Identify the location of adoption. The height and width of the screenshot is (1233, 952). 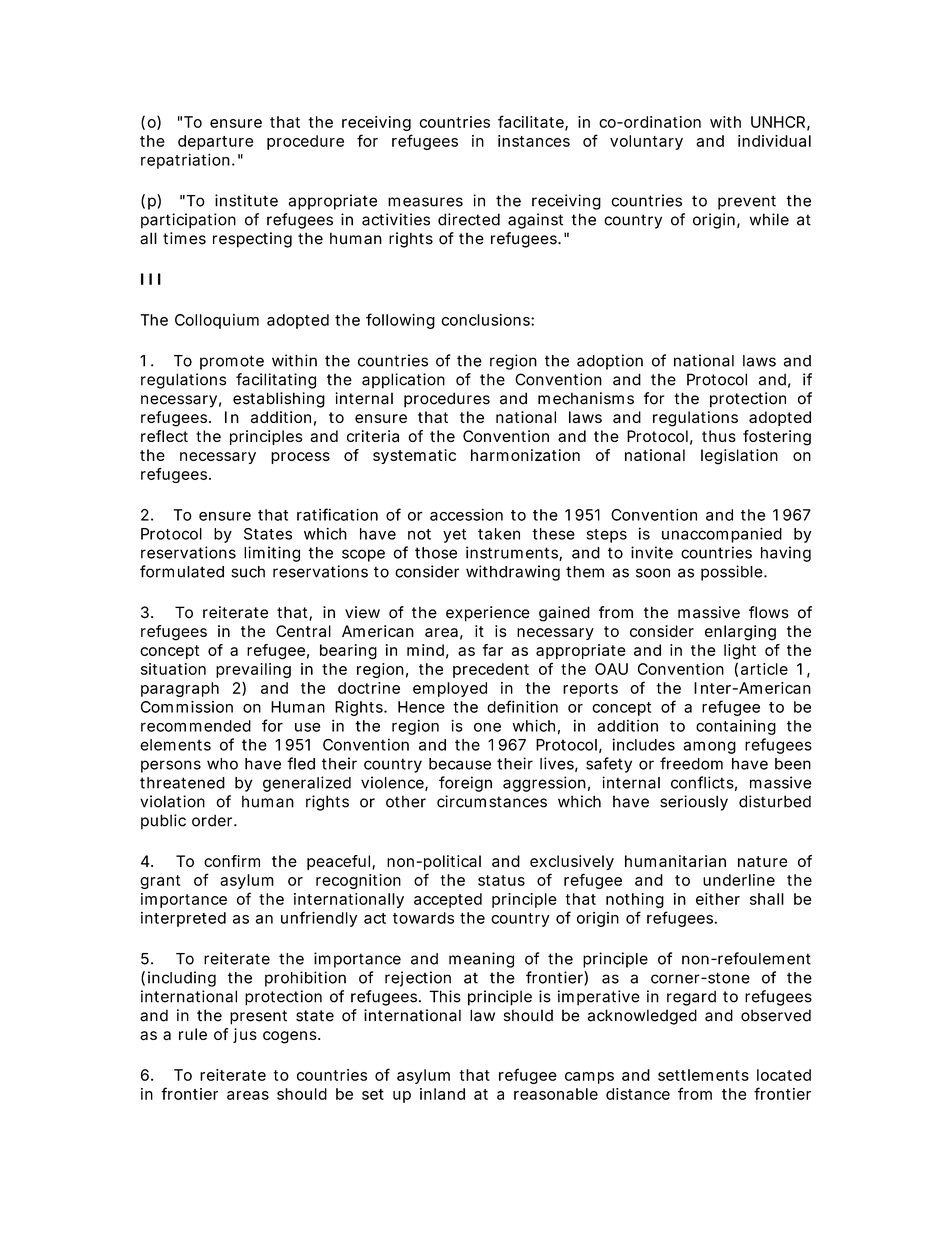
(610, 362).
